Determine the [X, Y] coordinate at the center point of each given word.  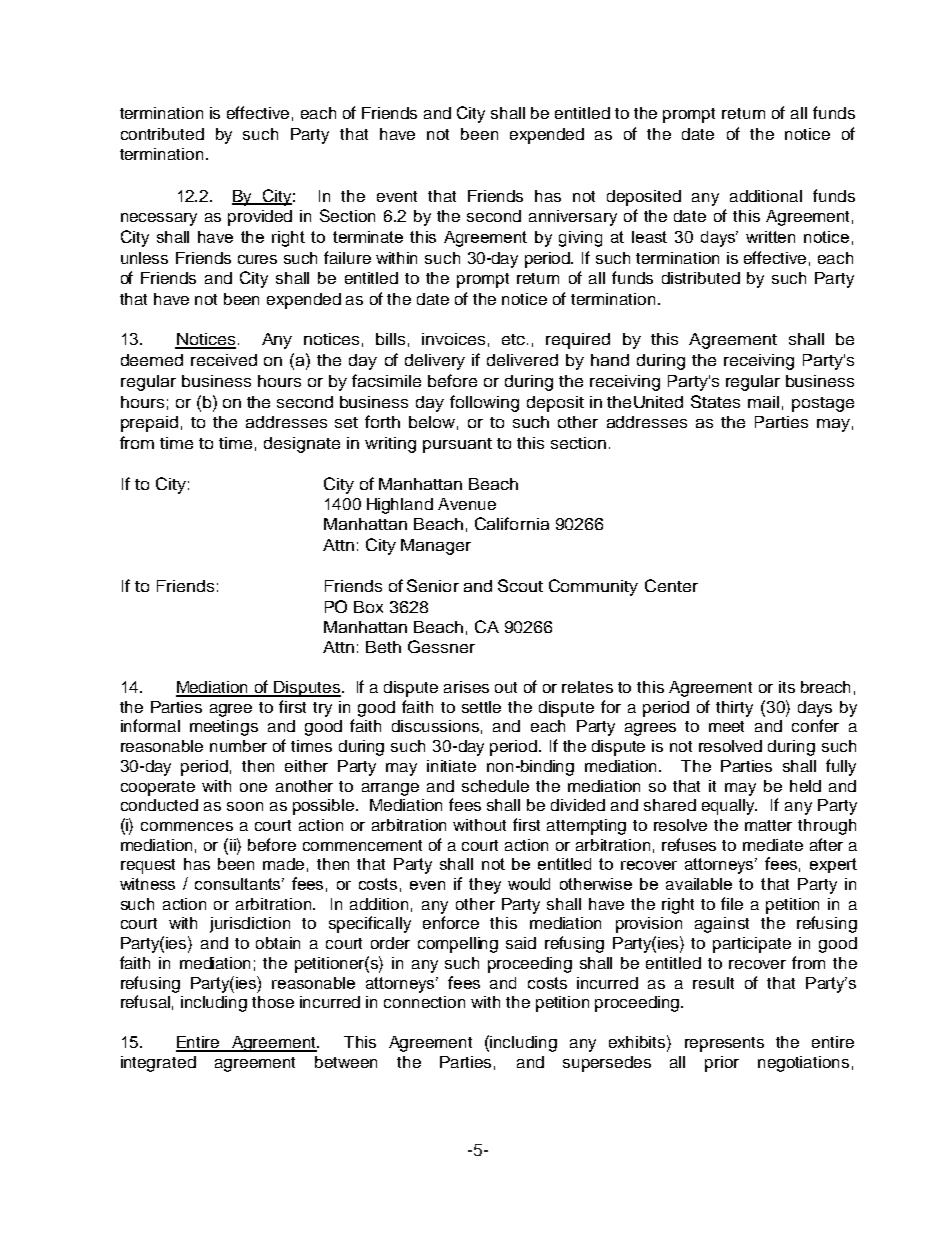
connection [424, 1002]
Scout [520, 585]
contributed [162, 134]
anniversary [573, 218]
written [770, 237]
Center [671, 585]
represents [724, 1044]
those [273, 1002]
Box [368, 607]
